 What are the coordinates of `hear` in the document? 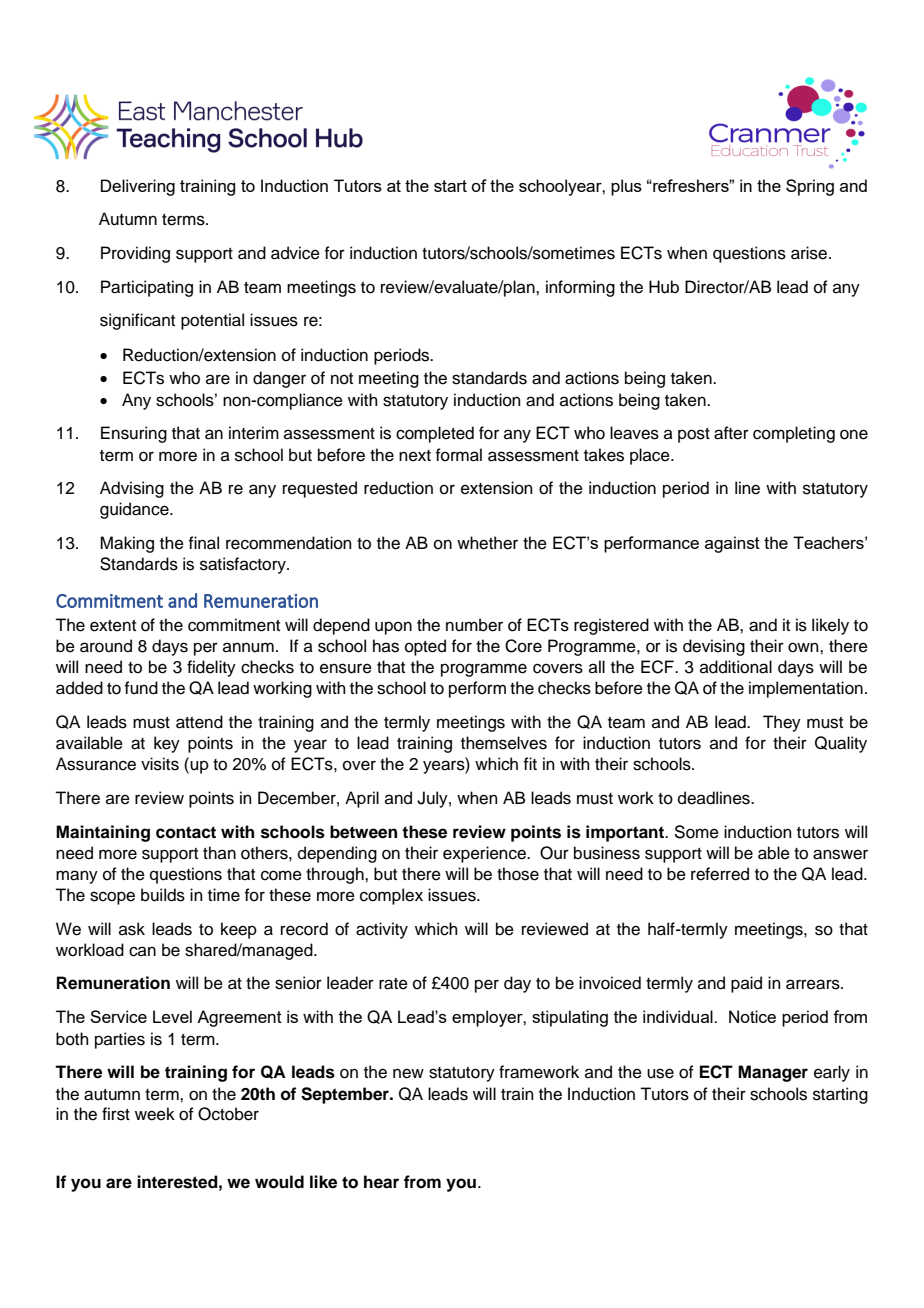 It's located at (381, 1182).
